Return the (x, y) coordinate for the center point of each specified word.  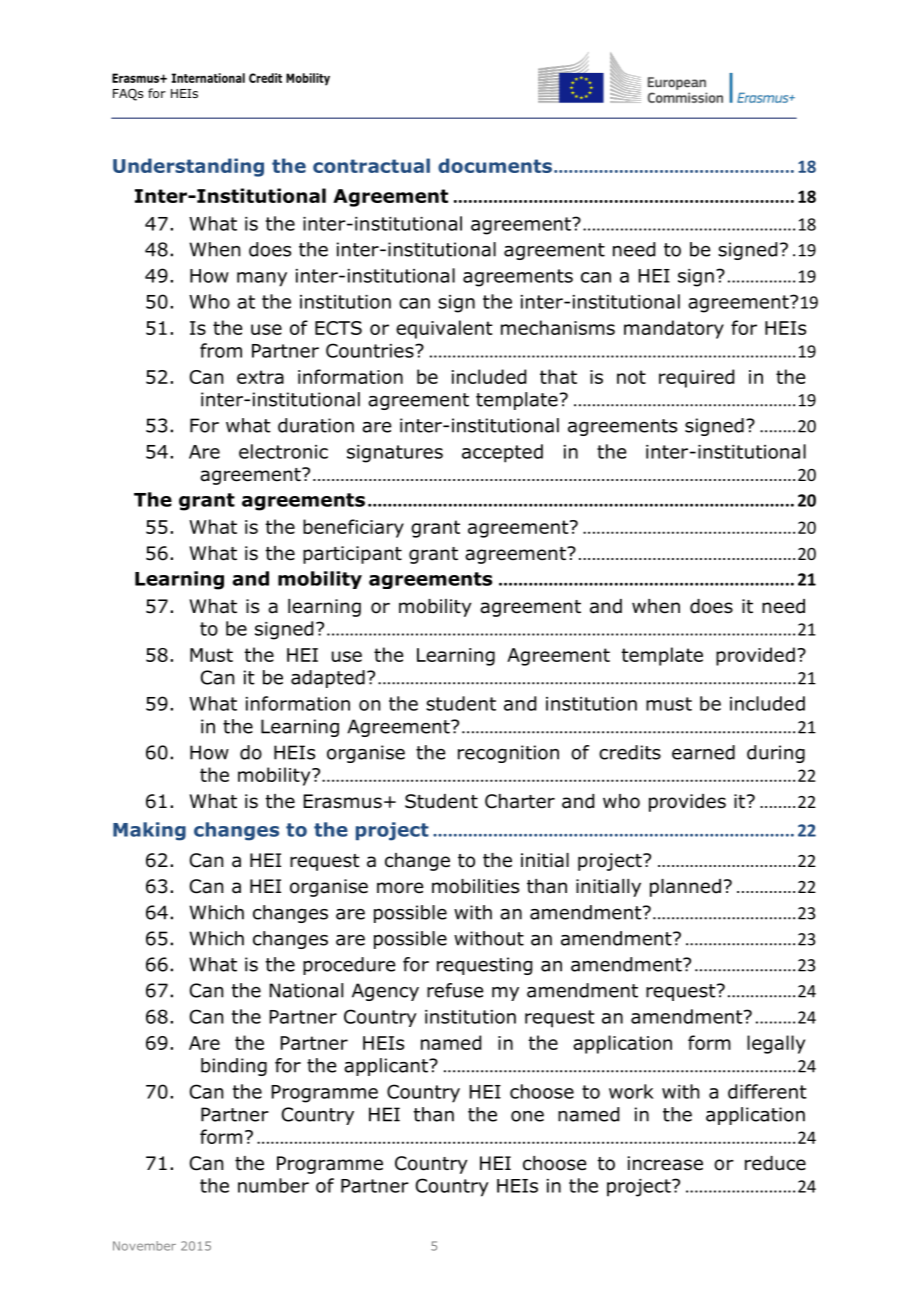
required (696, 378)
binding (234, 1067)
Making (149, 831)
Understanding (188, 167)
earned (703, 752)
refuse (455, 990)
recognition (508, 754)
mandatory (674, 329)
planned (685, 888)
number (273, 1185)
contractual (371, 165)
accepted (502, 453)
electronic (283, 451)
